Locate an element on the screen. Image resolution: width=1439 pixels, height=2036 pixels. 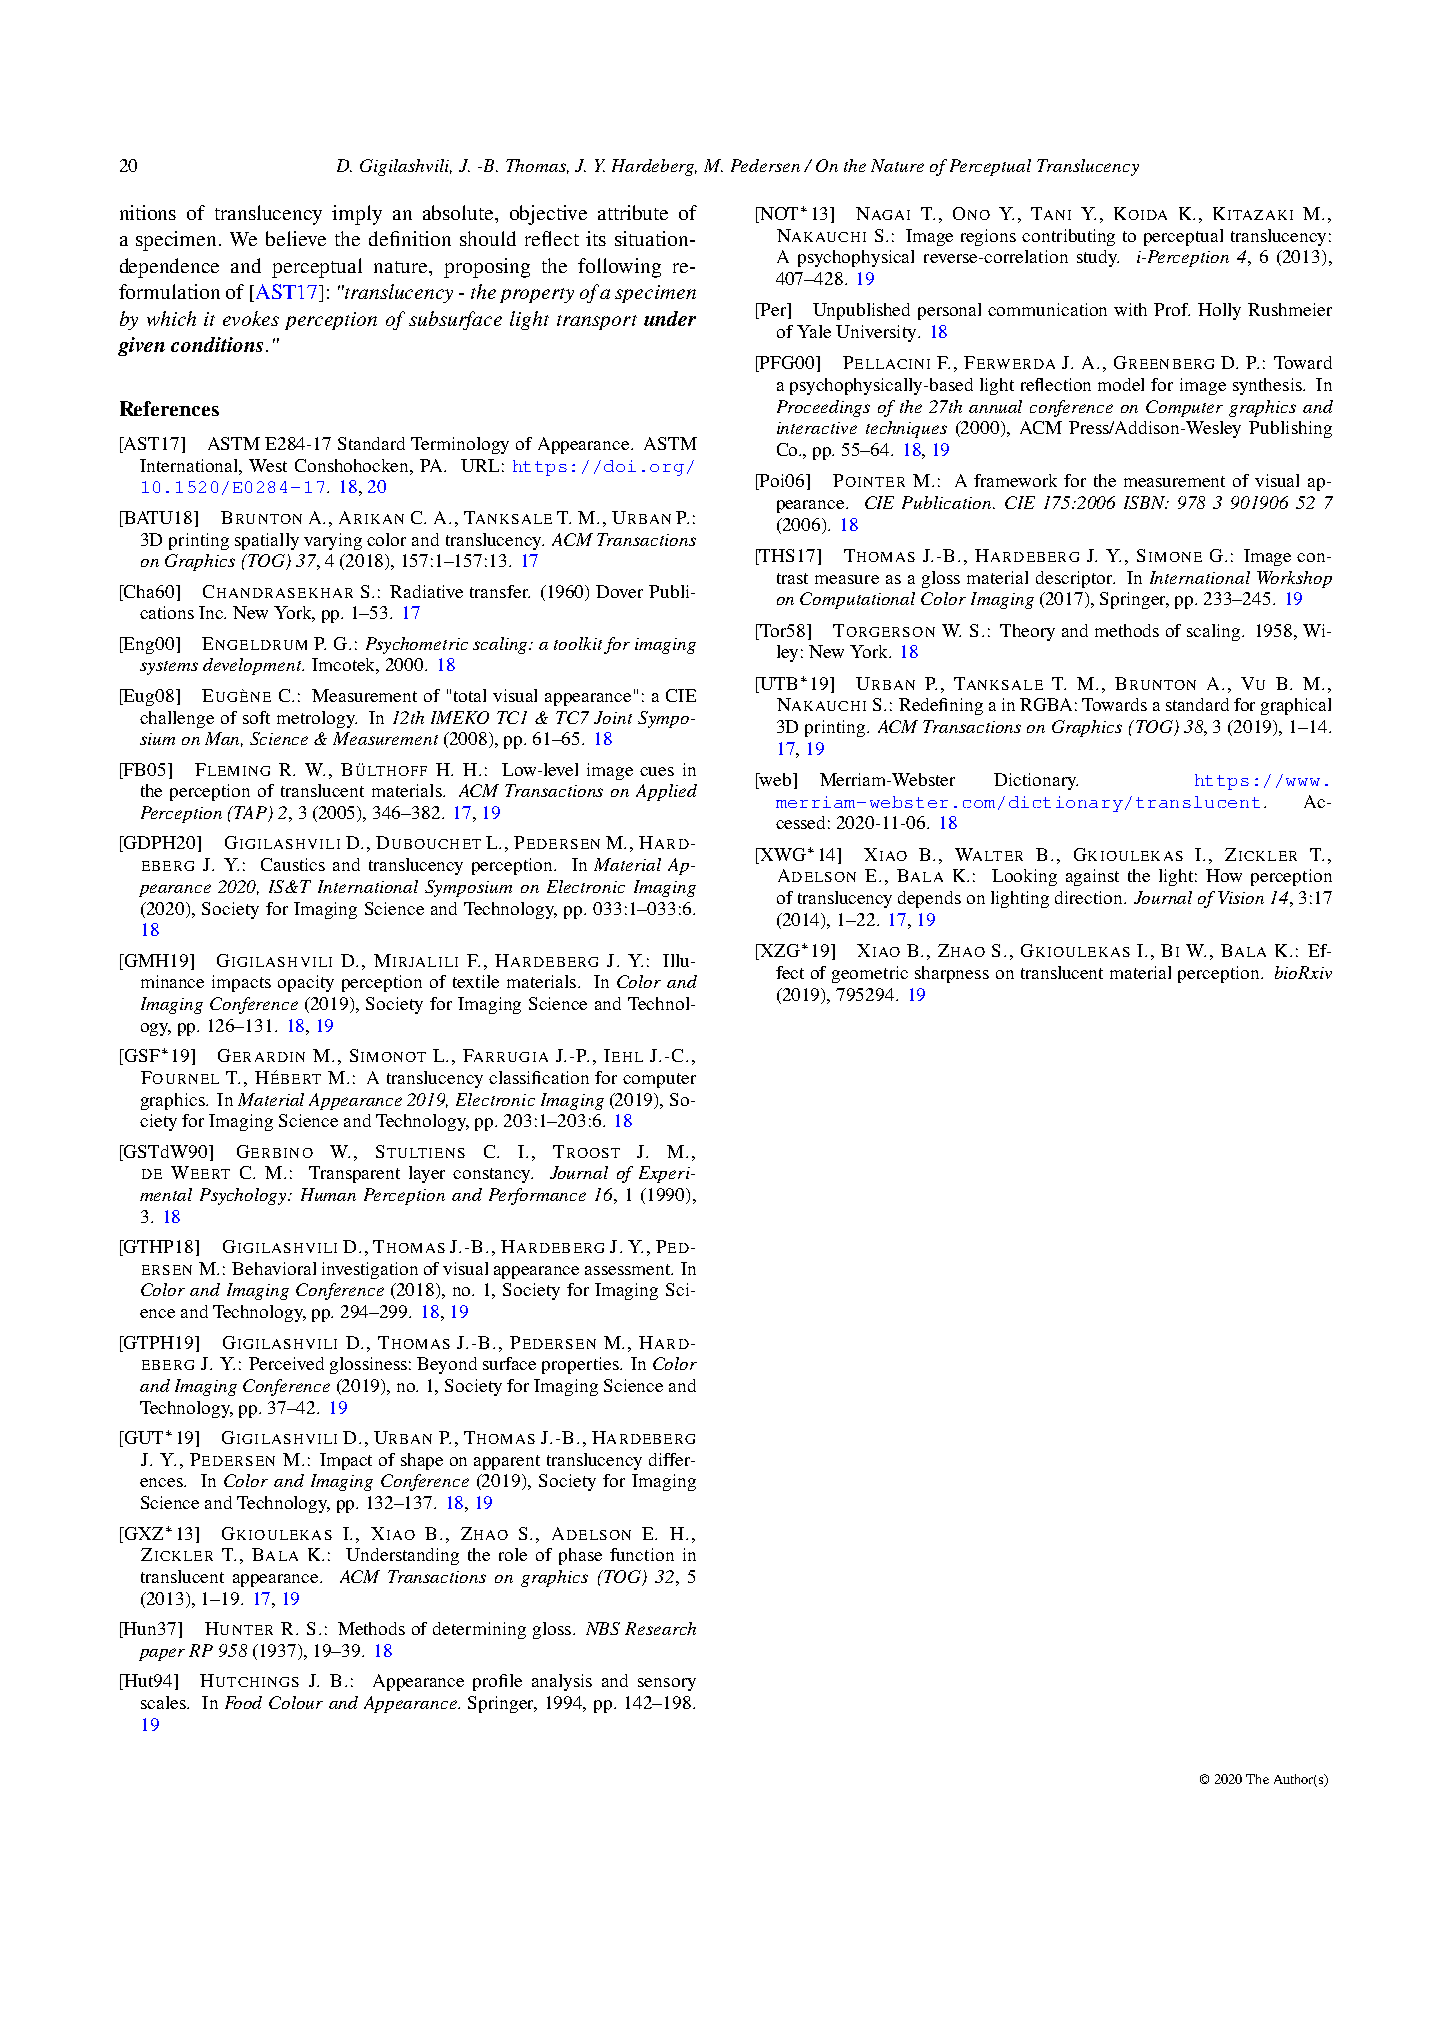
direction is located at coordinates (1090, 897).
